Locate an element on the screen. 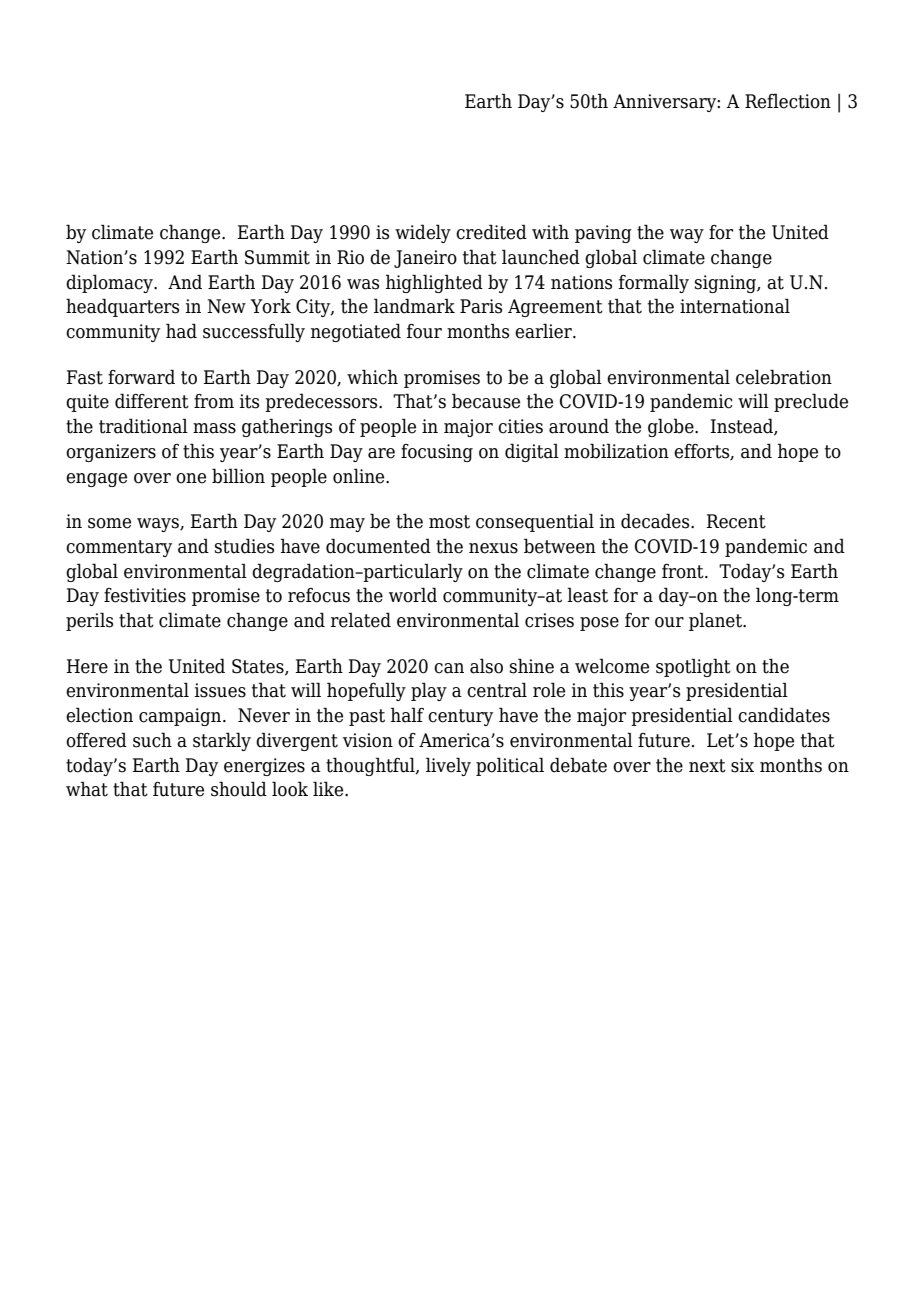  credited is located at coordinates (491, 232).
